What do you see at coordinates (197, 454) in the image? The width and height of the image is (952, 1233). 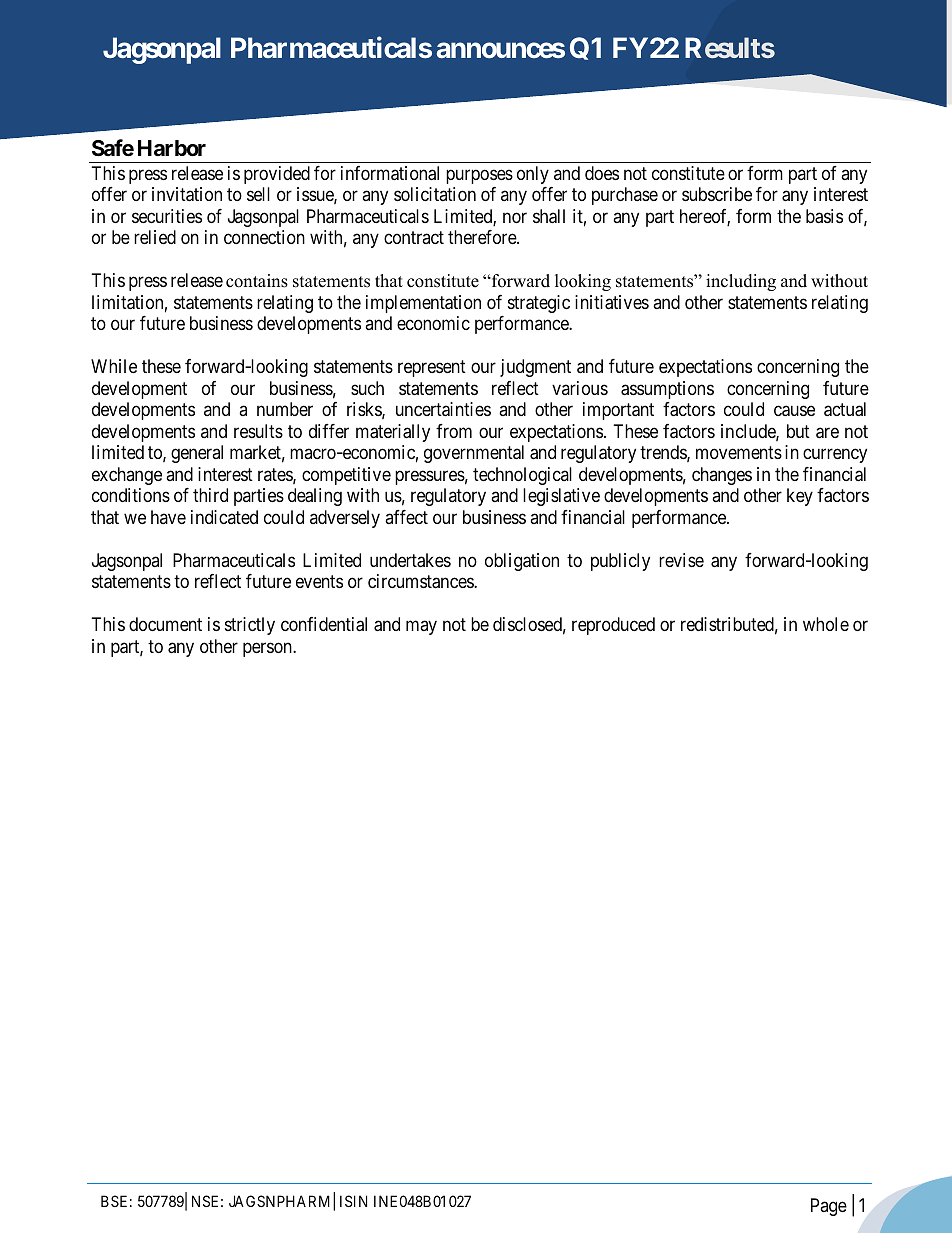 I see `general` at bounding box center [197, 454].
